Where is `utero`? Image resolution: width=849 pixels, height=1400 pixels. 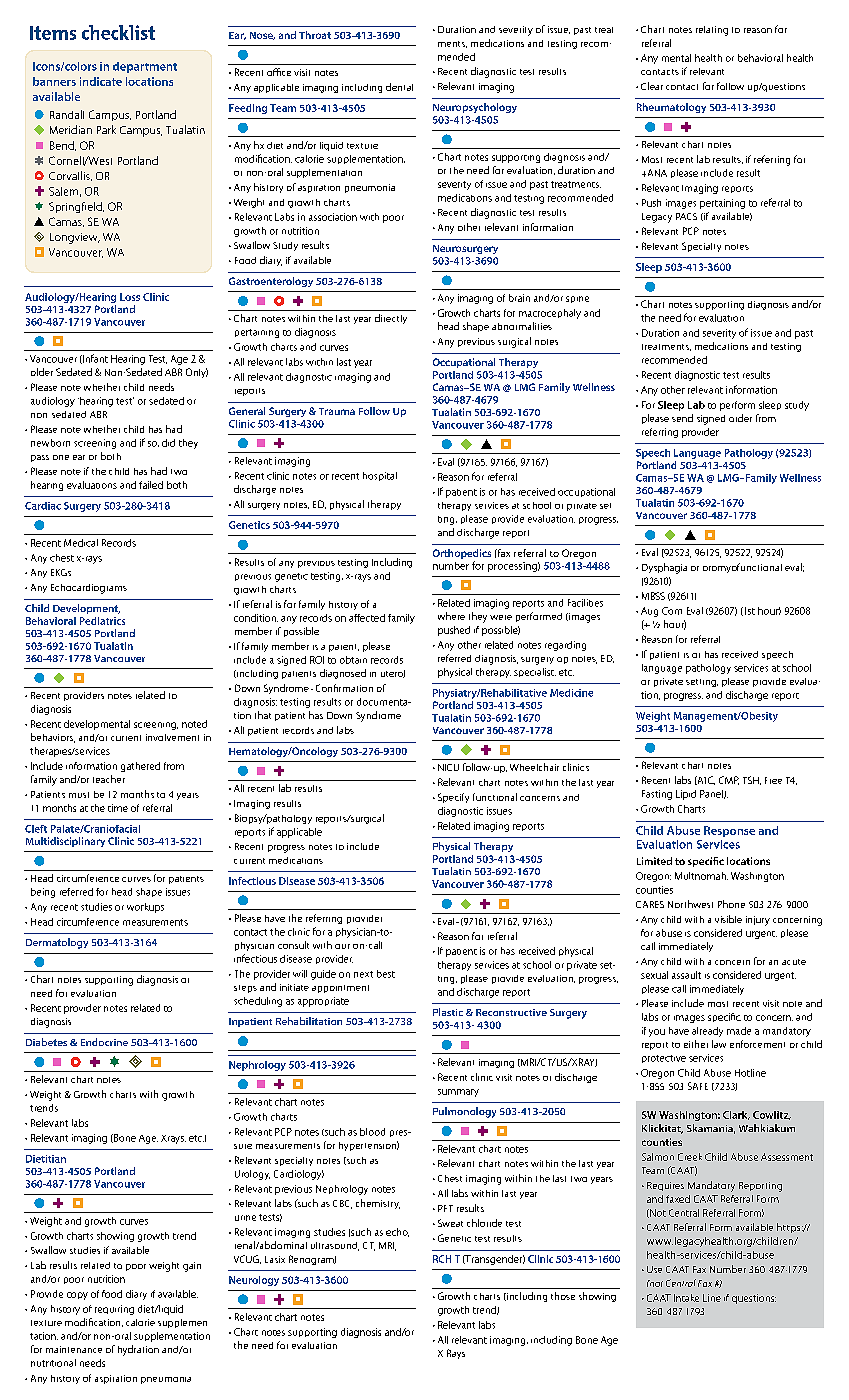 utero is located at coordinates (393, 674).
